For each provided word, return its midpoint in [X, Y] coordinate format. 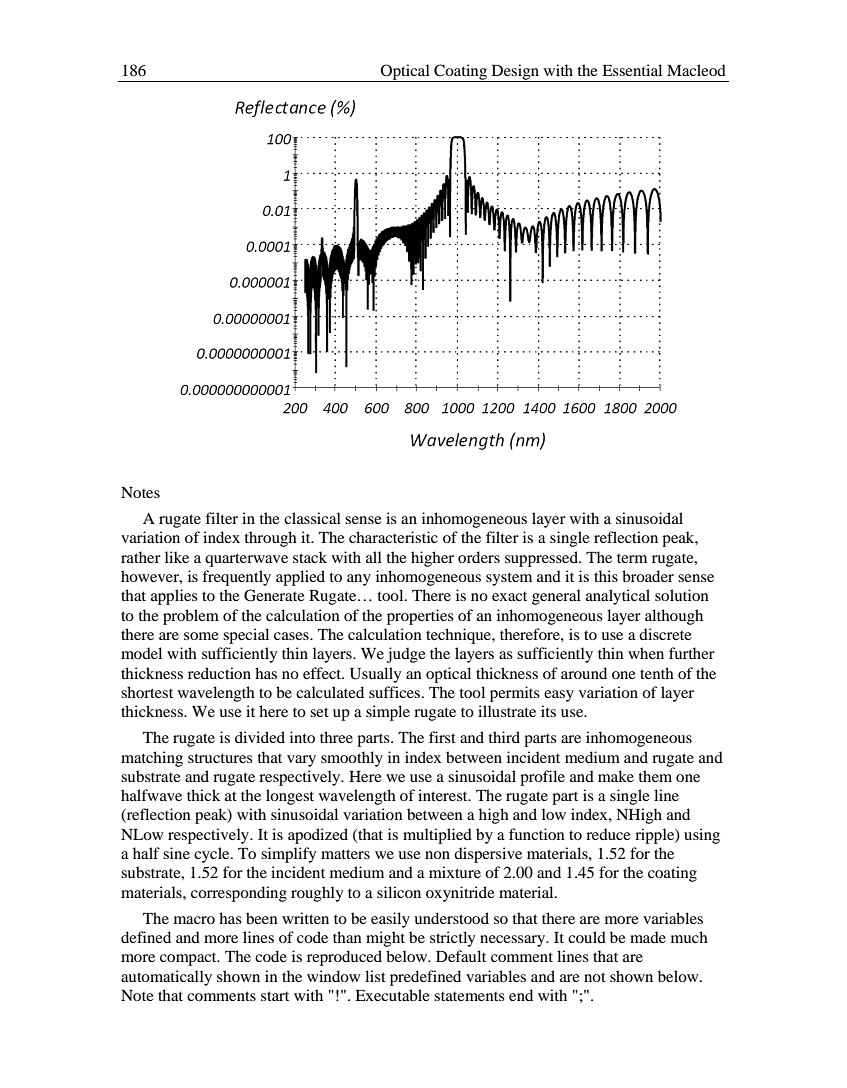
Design [515, 73]
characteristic [393, 537]
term [632, 558]
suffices [396, 692]
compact [189, 959]
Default [461, 956]
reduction [219, 673]
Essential [632, 70]
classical [312, 518]
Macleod [696, 70]
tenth [657, 673]
